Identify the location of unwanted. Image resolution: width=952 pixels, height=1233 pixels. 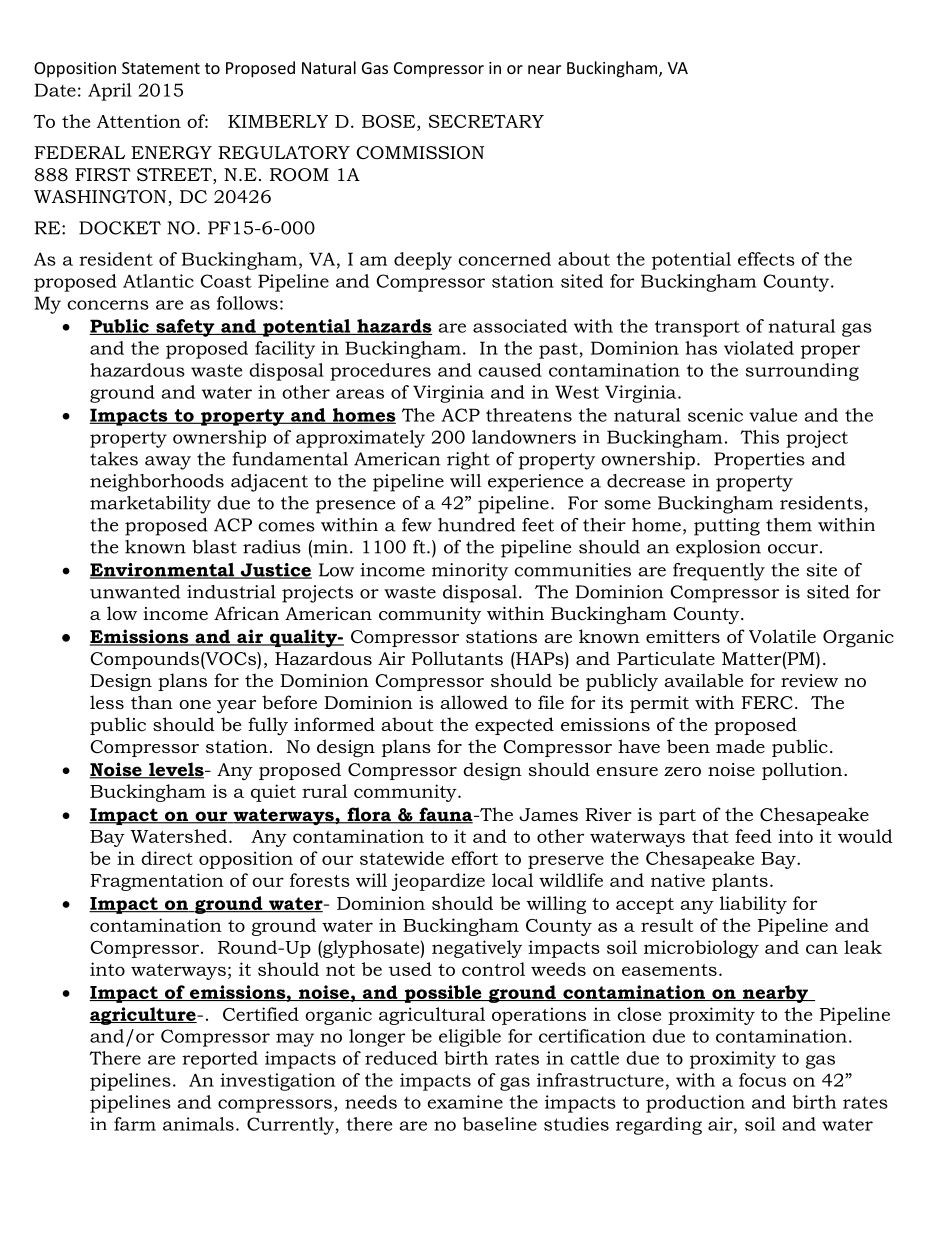
(135, 592).
